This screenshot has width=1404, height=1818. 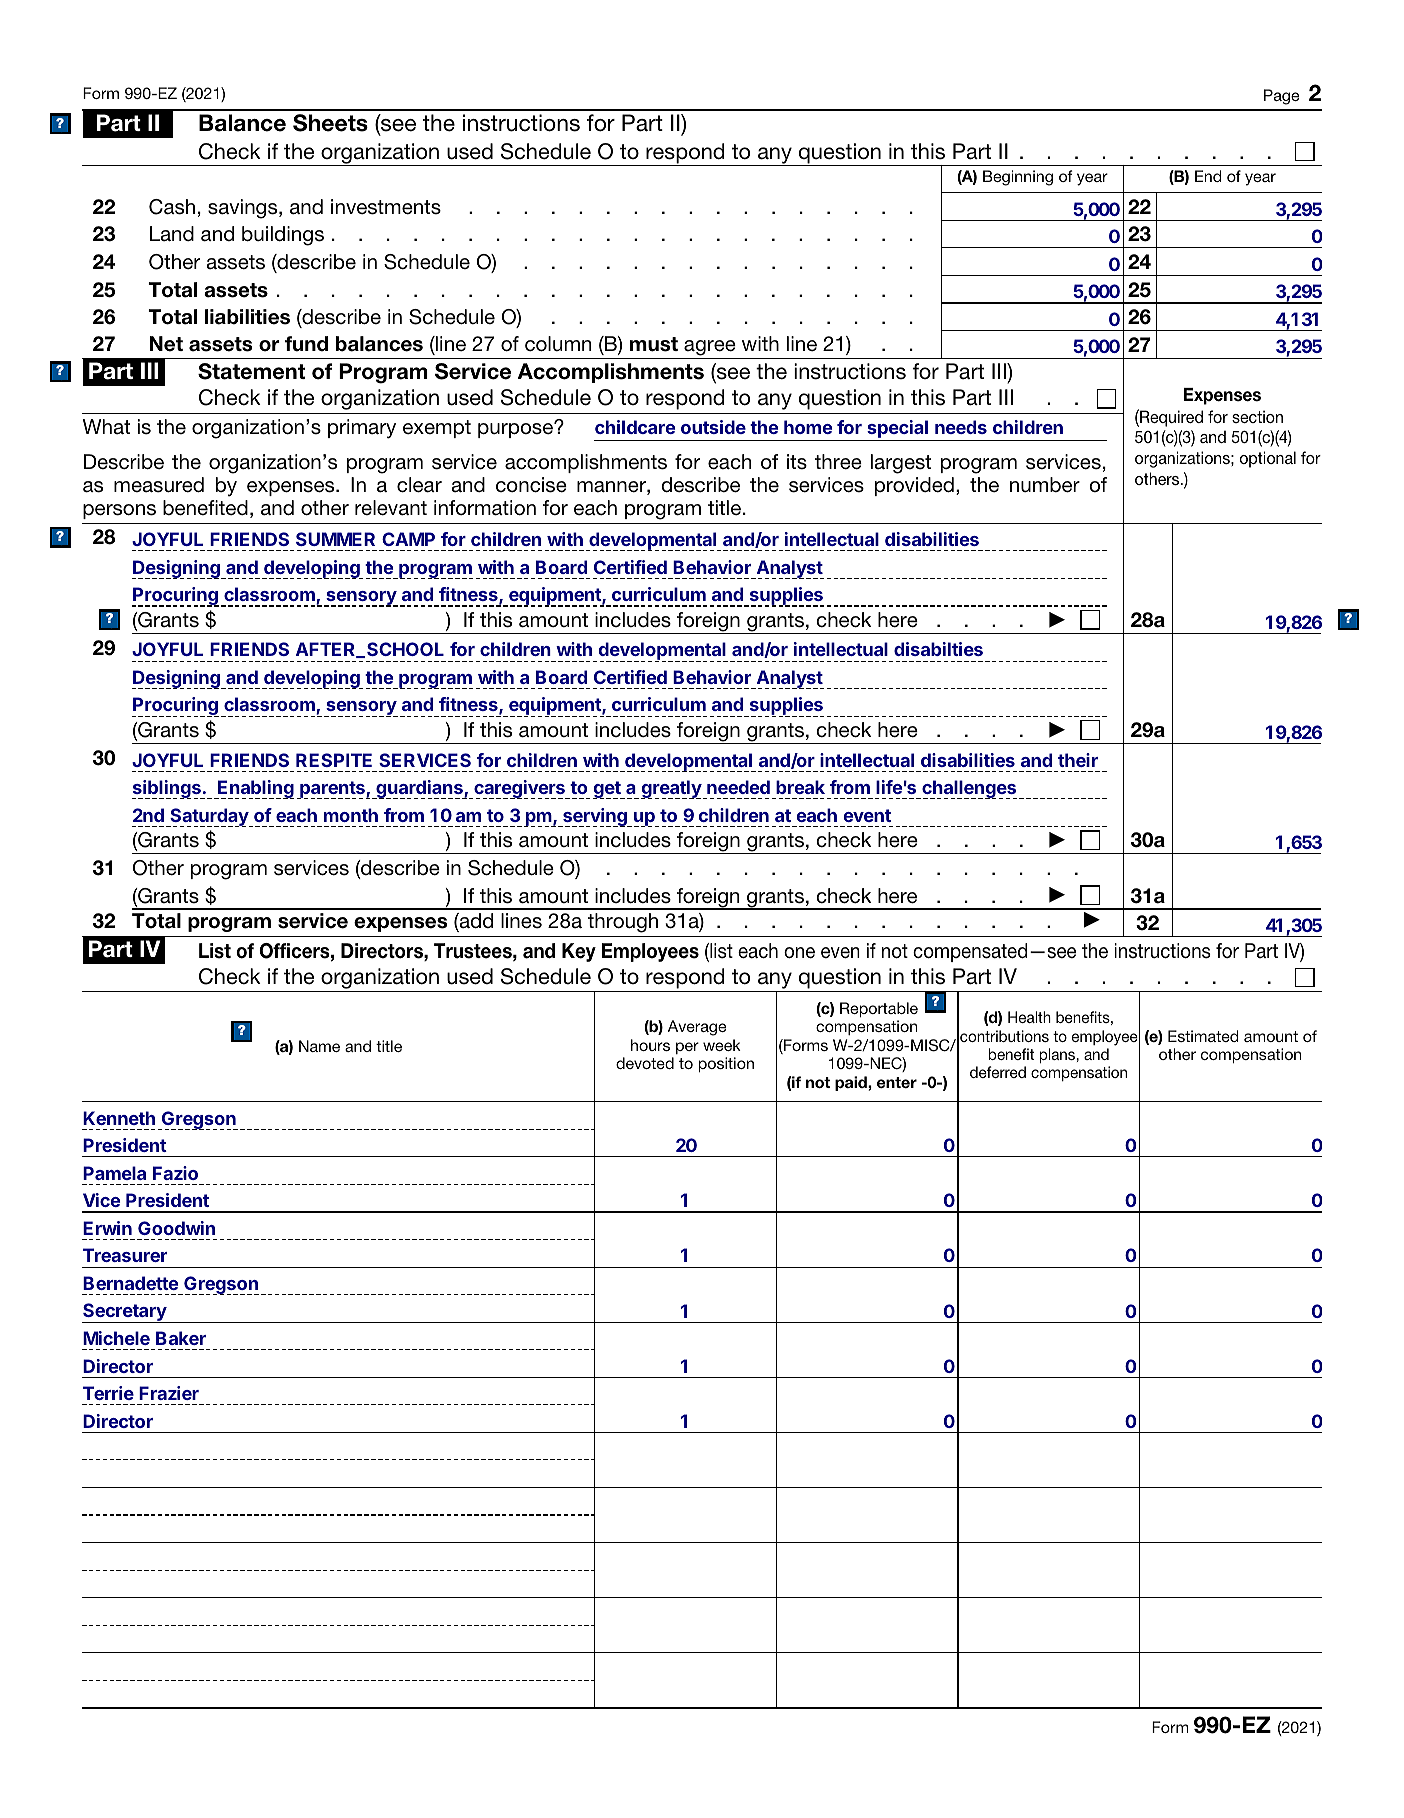 I want to click on agree, so click(x=710, y=348).
